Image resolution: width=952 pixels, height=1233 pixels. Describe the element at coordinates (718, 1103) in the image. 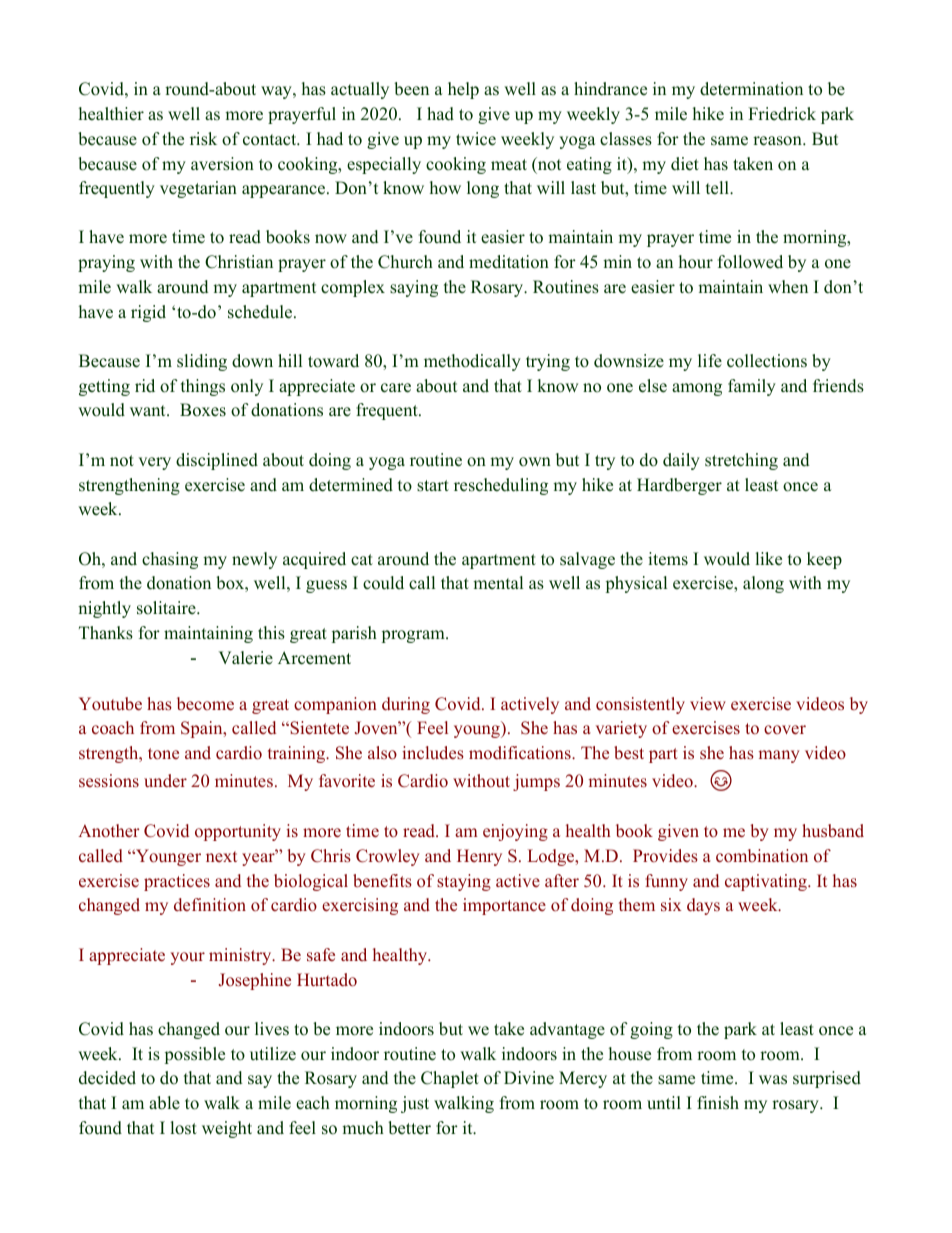

I see `finish` at that location.
